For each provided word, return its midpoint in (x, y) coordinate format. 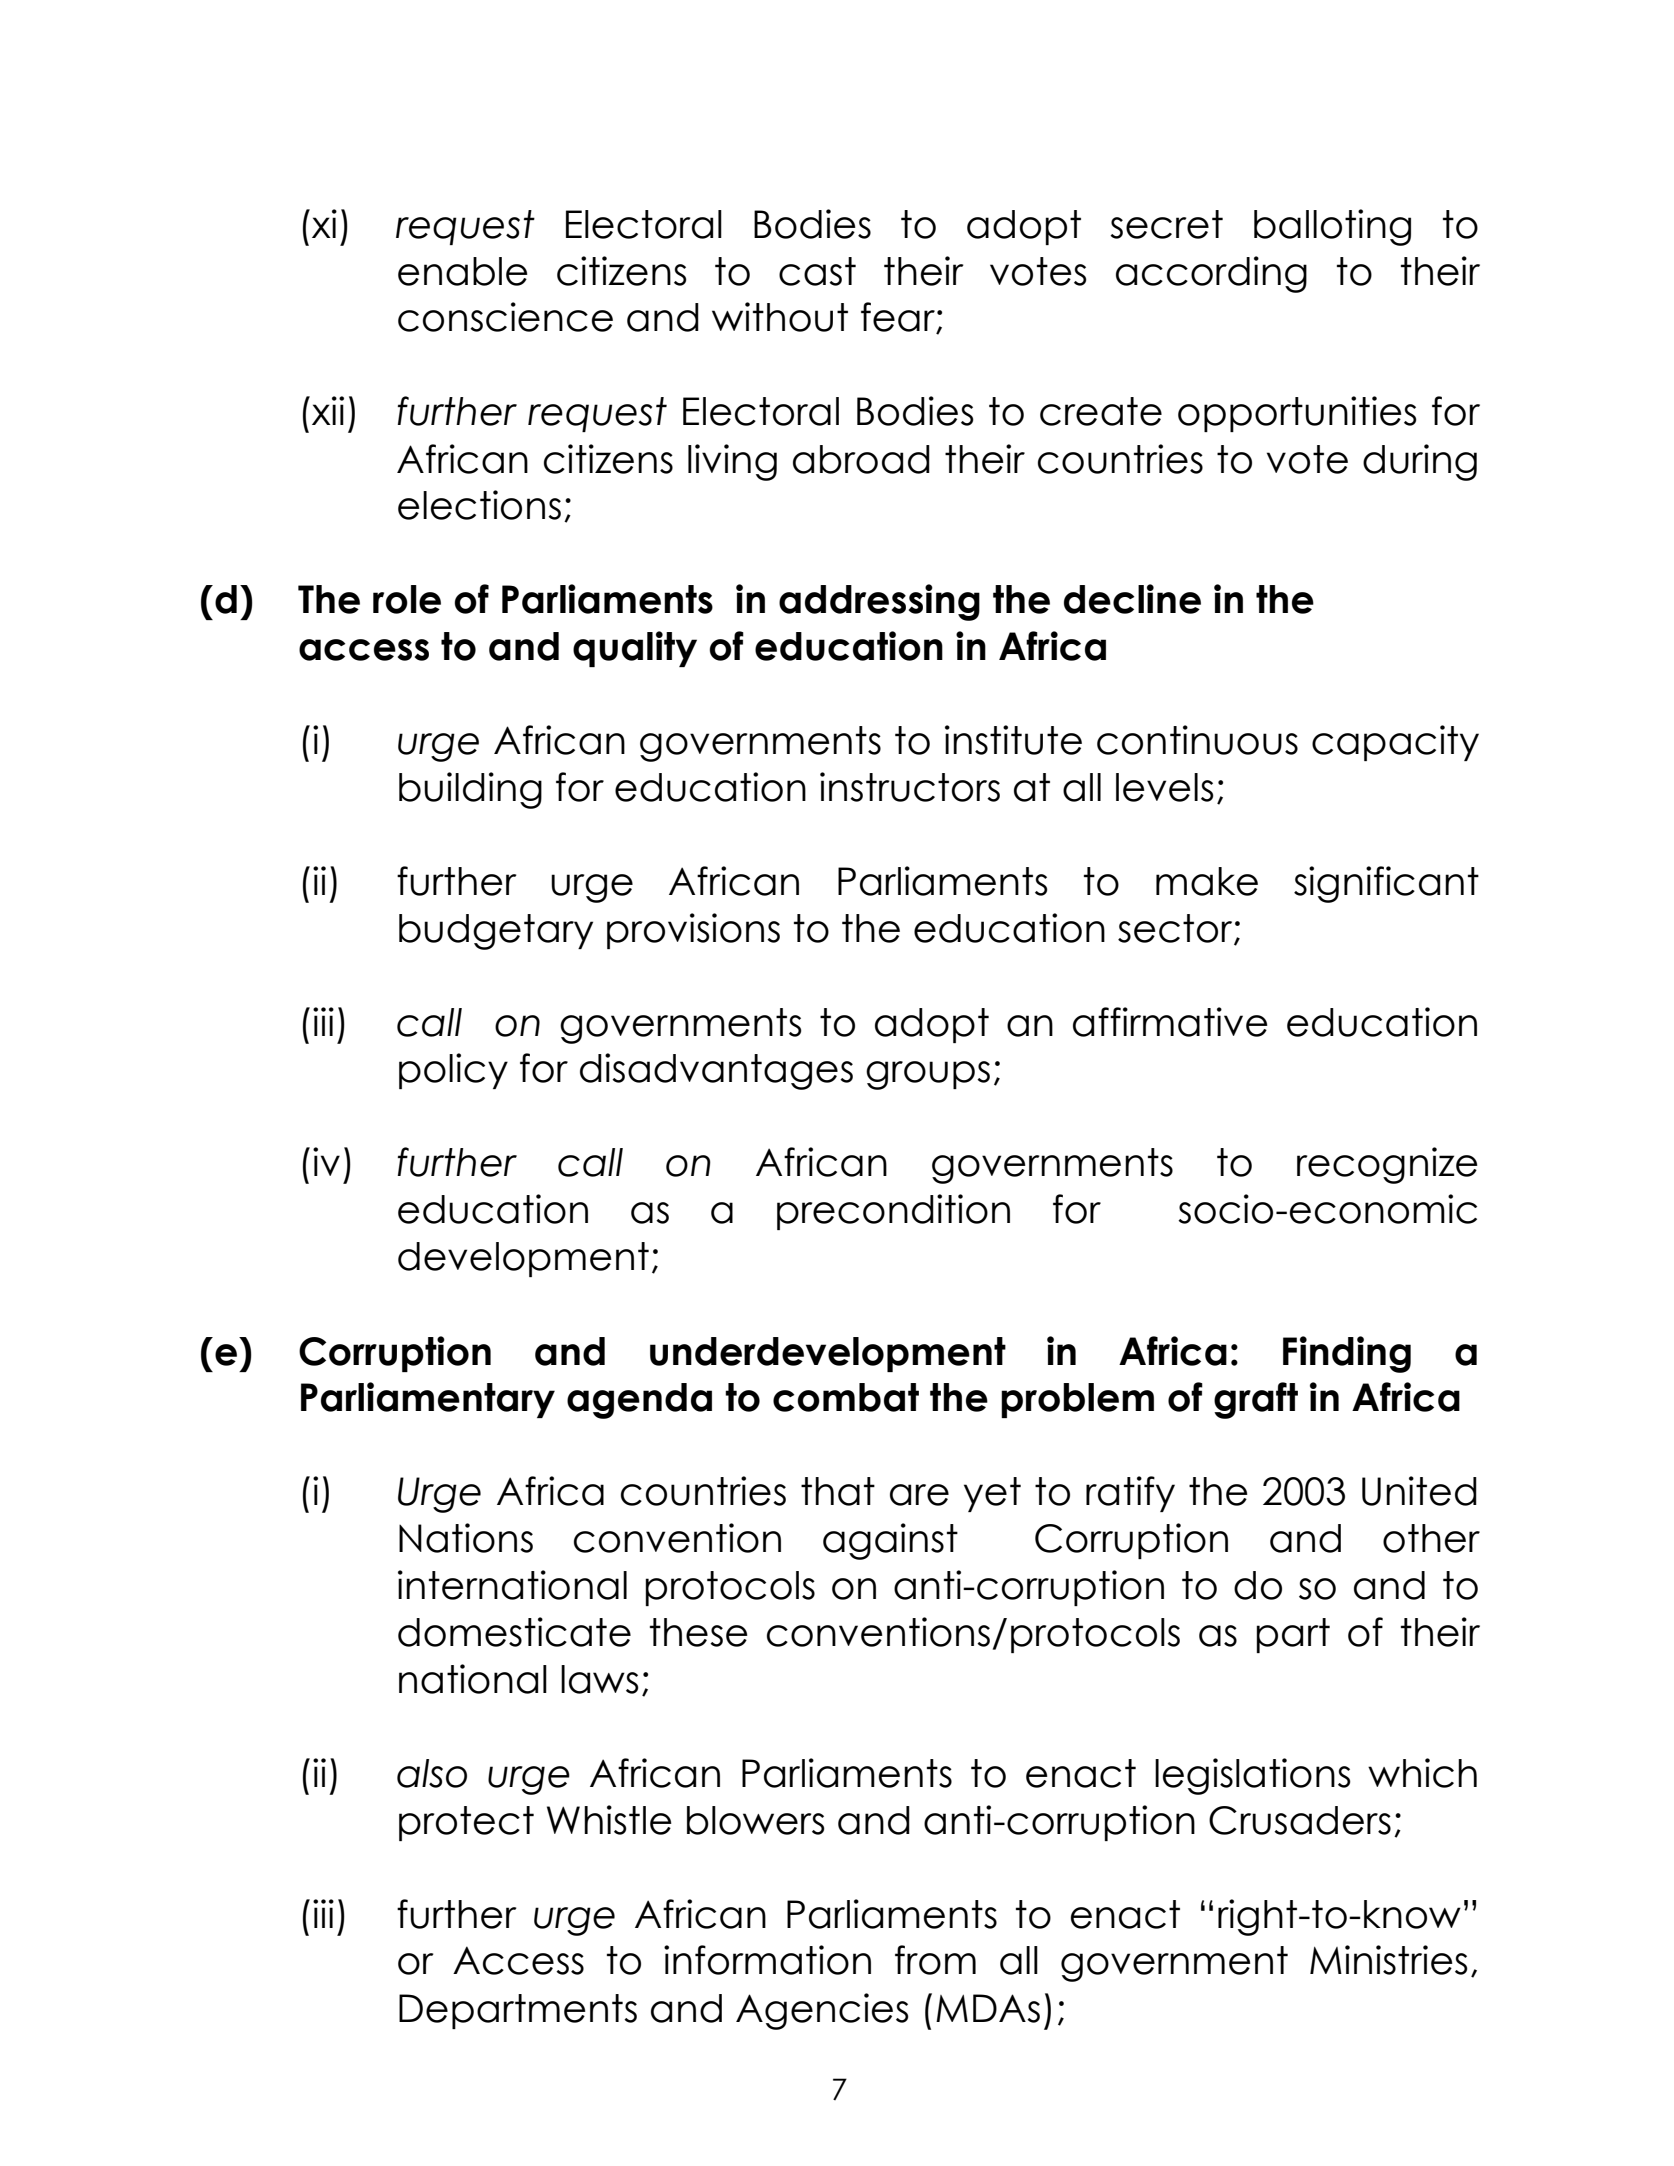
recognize (1387, 1165)
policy (453, 1071)
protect (466, 1823)
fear (899, 318)
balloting (1332, 227)
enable (463, 271)
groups (928, 1075)
